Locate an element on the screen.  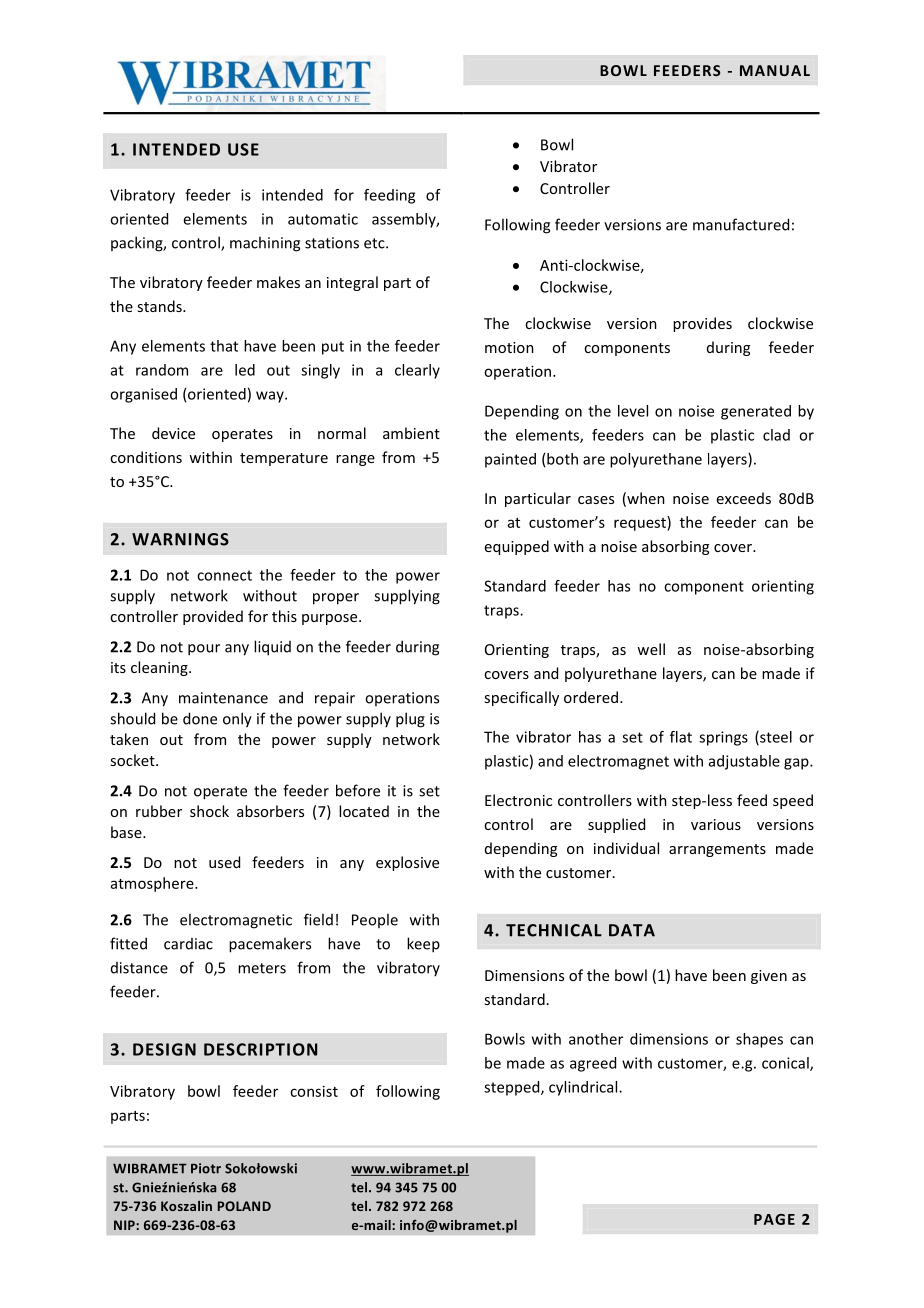
specifically is located at coordinates (521, 698).
